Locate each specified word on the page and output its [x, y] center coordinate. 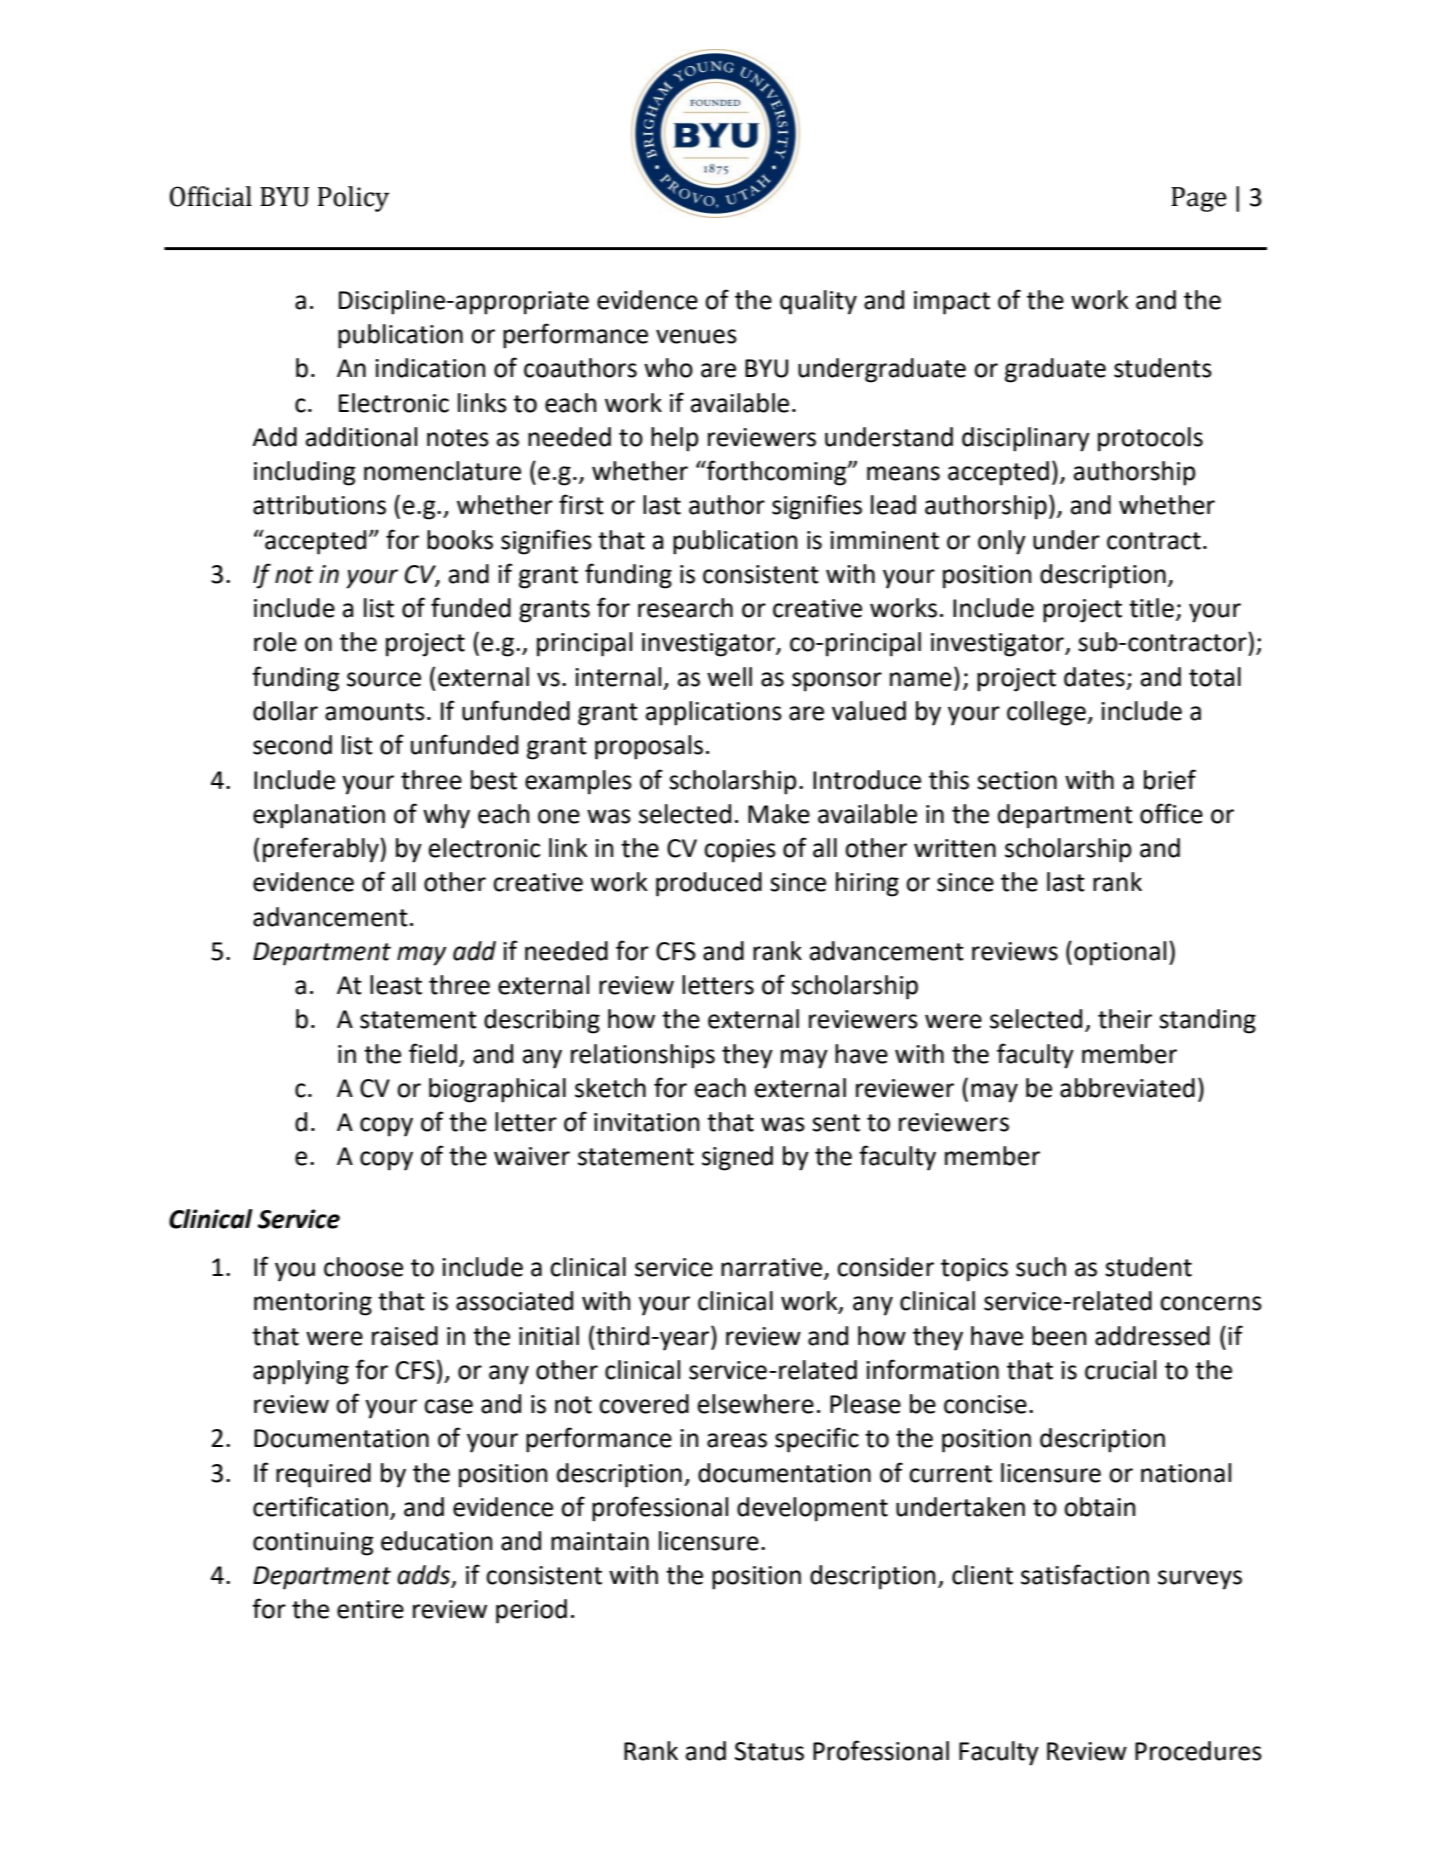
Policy [353, 199]
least [396, 985]
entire [370, 1609]
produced [709, 884]
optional [1120, 953]
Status [769, 1751]
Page [1199, 199]
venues [696, 336]
